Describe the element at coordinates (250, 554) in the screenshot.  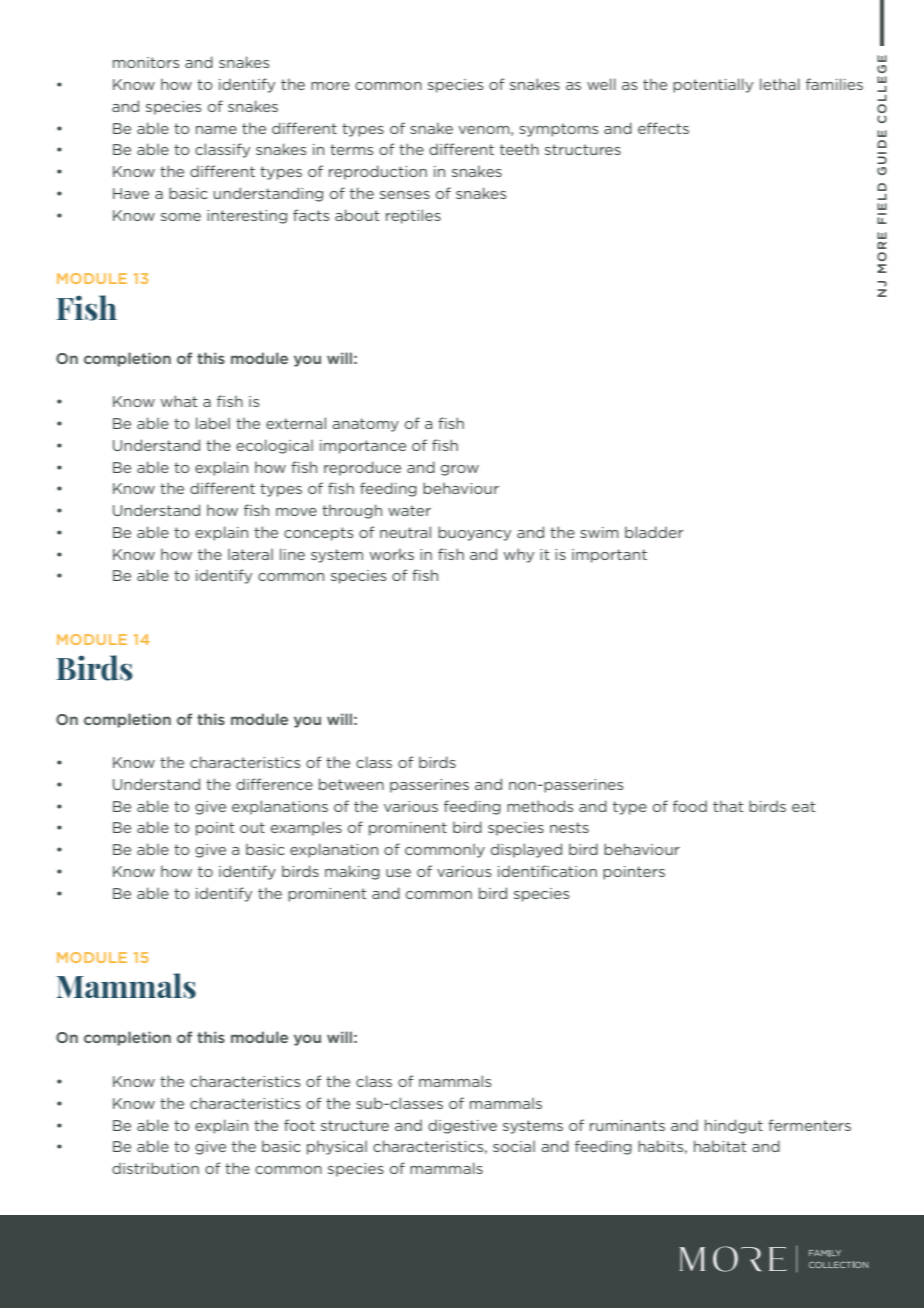
I see `lateral` at that location.
